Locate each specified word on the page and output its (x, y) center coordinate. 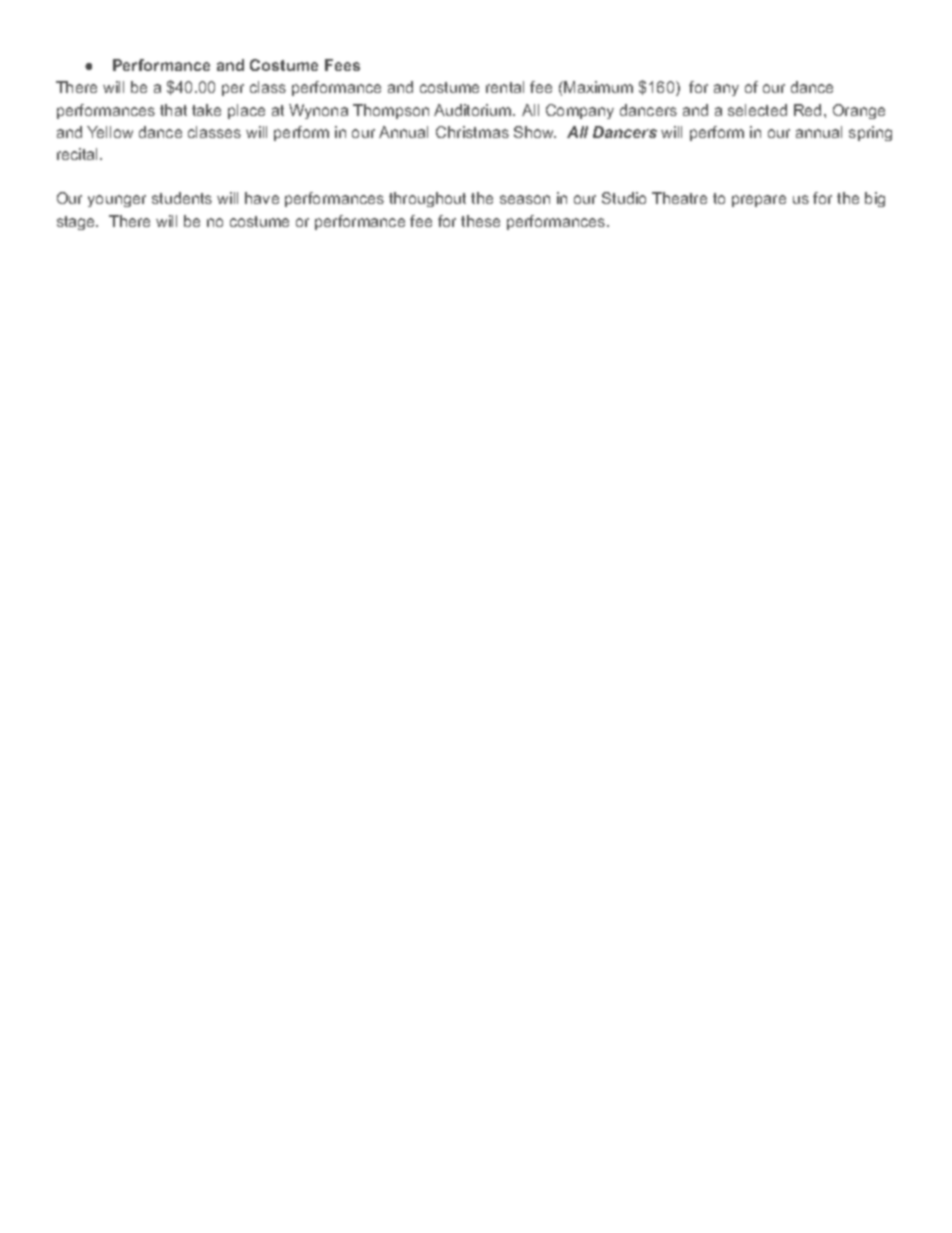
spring (870, 133)
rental (505, 87)
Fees (342, 65)
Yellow (110, 132)
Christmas (472, 132)
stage (77, 223)
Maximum (597, 87)
